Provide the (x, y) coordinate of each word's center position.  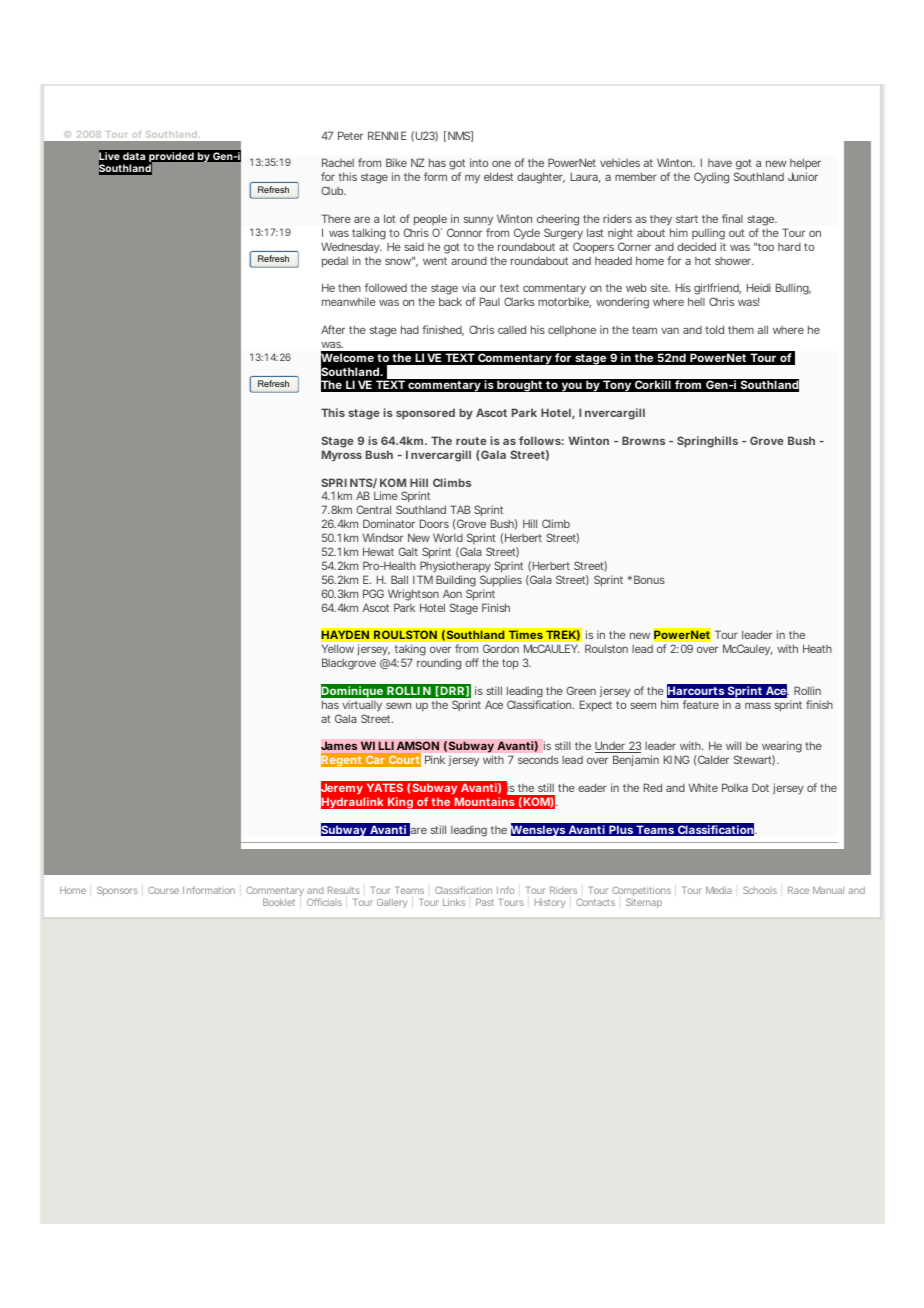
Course (163, 890)
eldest (498, 176)
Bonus (649, 579)
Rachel (338, 162)
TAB (460, 509)
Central (374, 509)
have (720, 163)
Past (485, 902)
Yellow (338, 648)
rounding (439, 664)
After (333, 329)
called (512, 329)
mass (758, 705)
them (741, 330)
